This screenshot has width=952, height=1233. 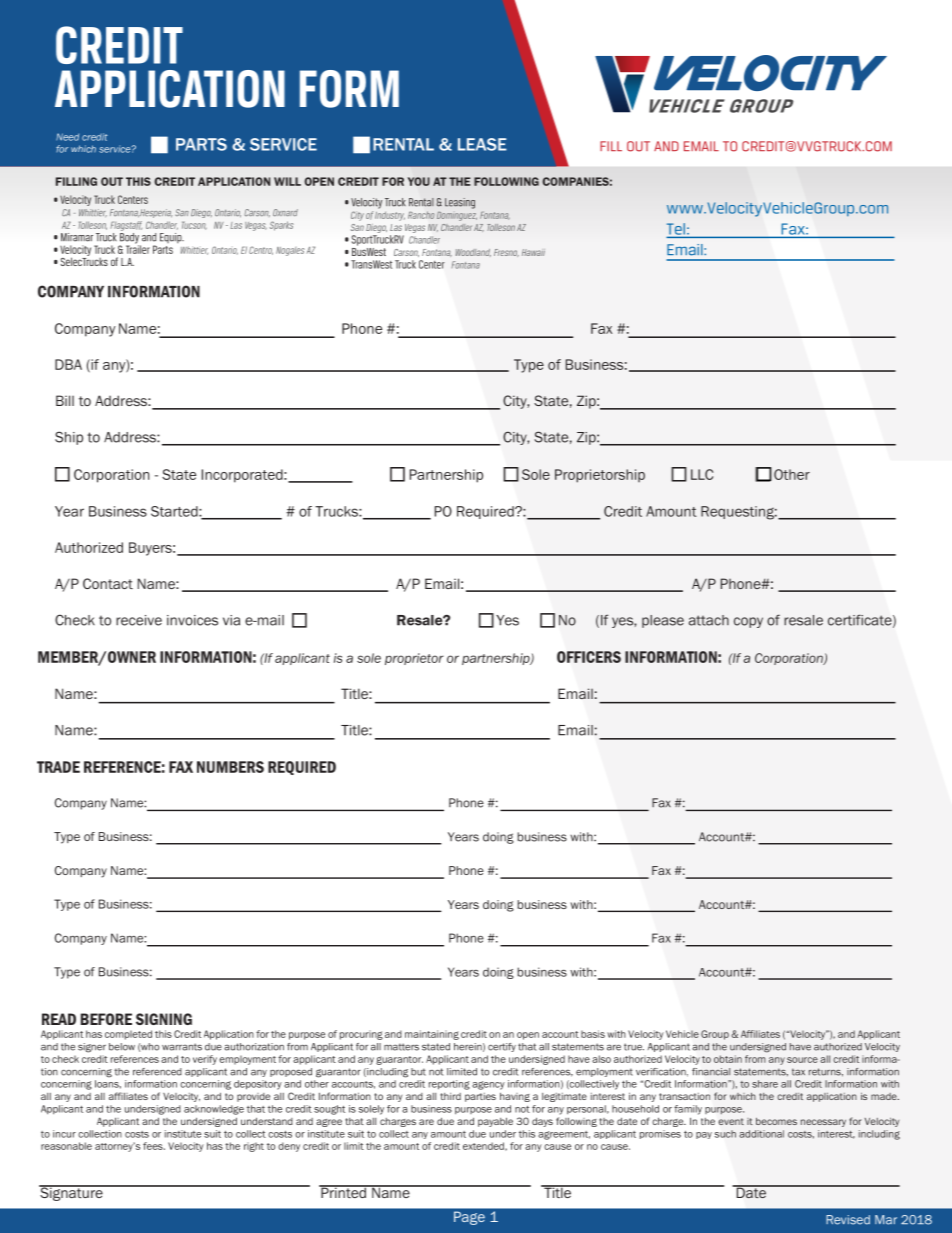 What do you see at coordinates (230, 767) in the screenshot?
I see `NUMBERS` at bounding box center [230, 767].
